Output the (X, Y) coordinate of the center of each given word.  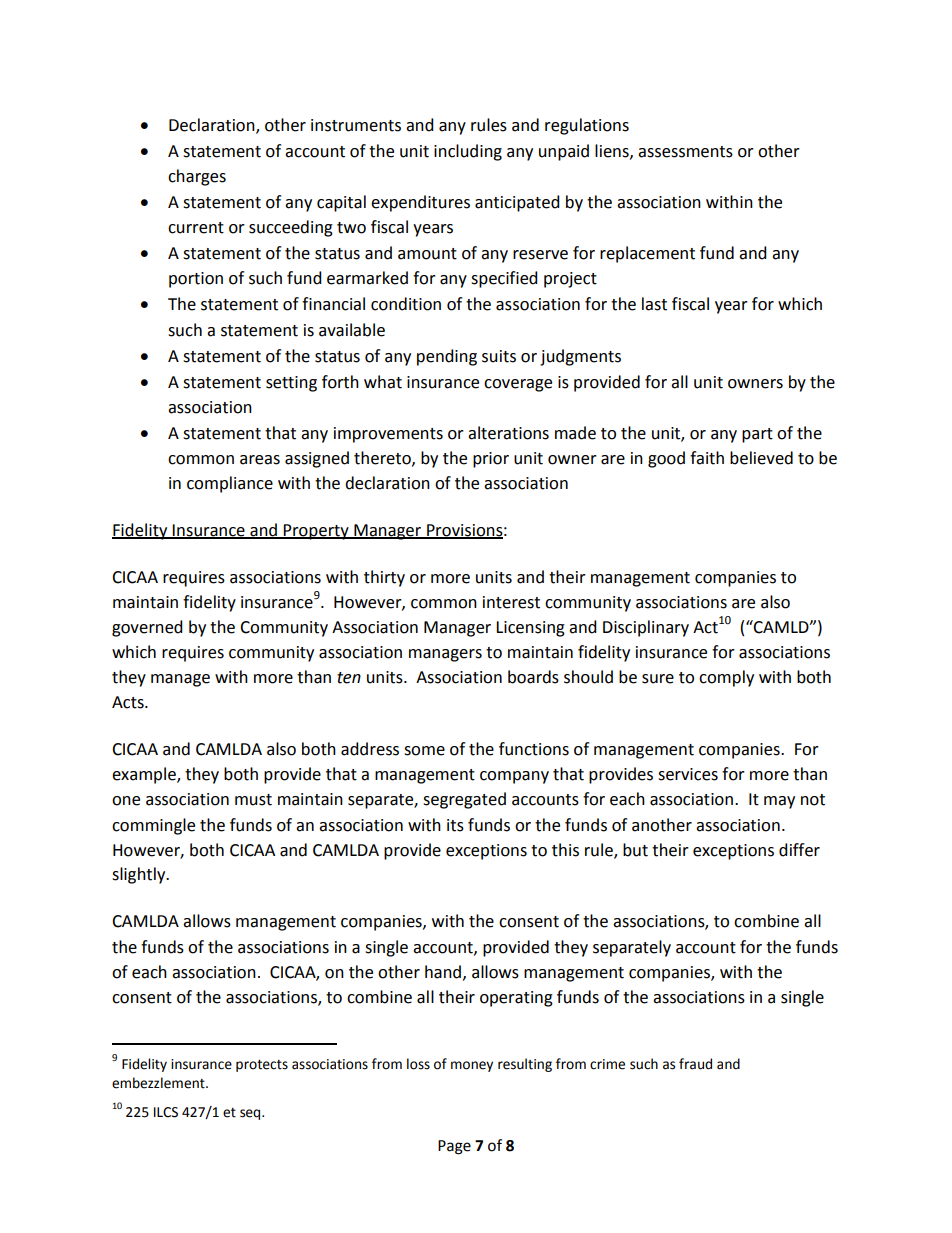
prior (491, 460)
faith (707, 458)
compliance (230, 484)
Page (454, 1147)
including (468, 152)
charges (197, 177)
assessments (685, 152)
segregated (464, 800)
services (688, 774)
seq (251, 1114)
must (253, 800)
